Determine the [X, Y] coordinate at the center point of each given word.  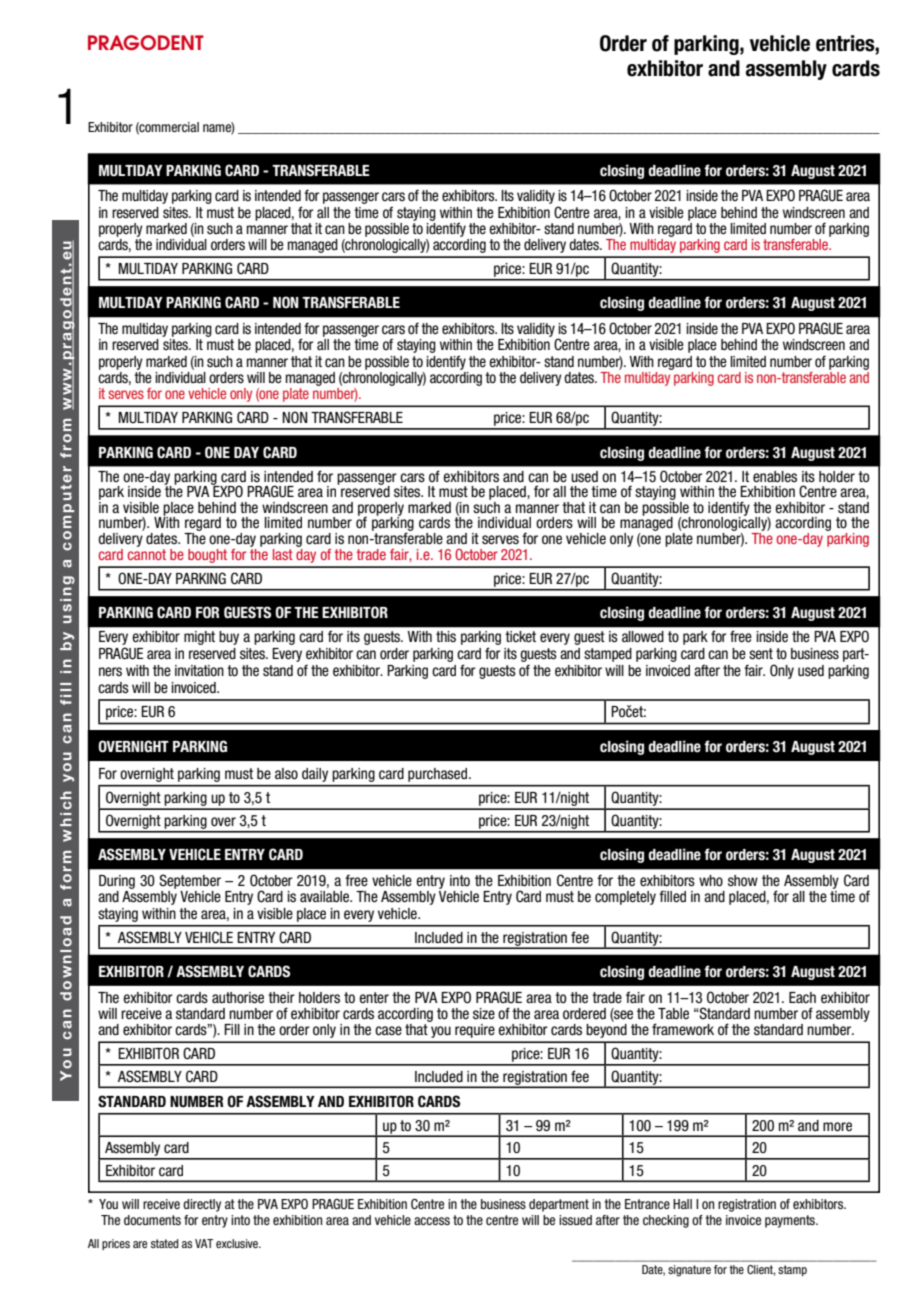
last [283, 554]
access [432, 1221]
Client [761, 1270]
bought [207, 556]
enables [775, 477]
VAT [204, 1243]
